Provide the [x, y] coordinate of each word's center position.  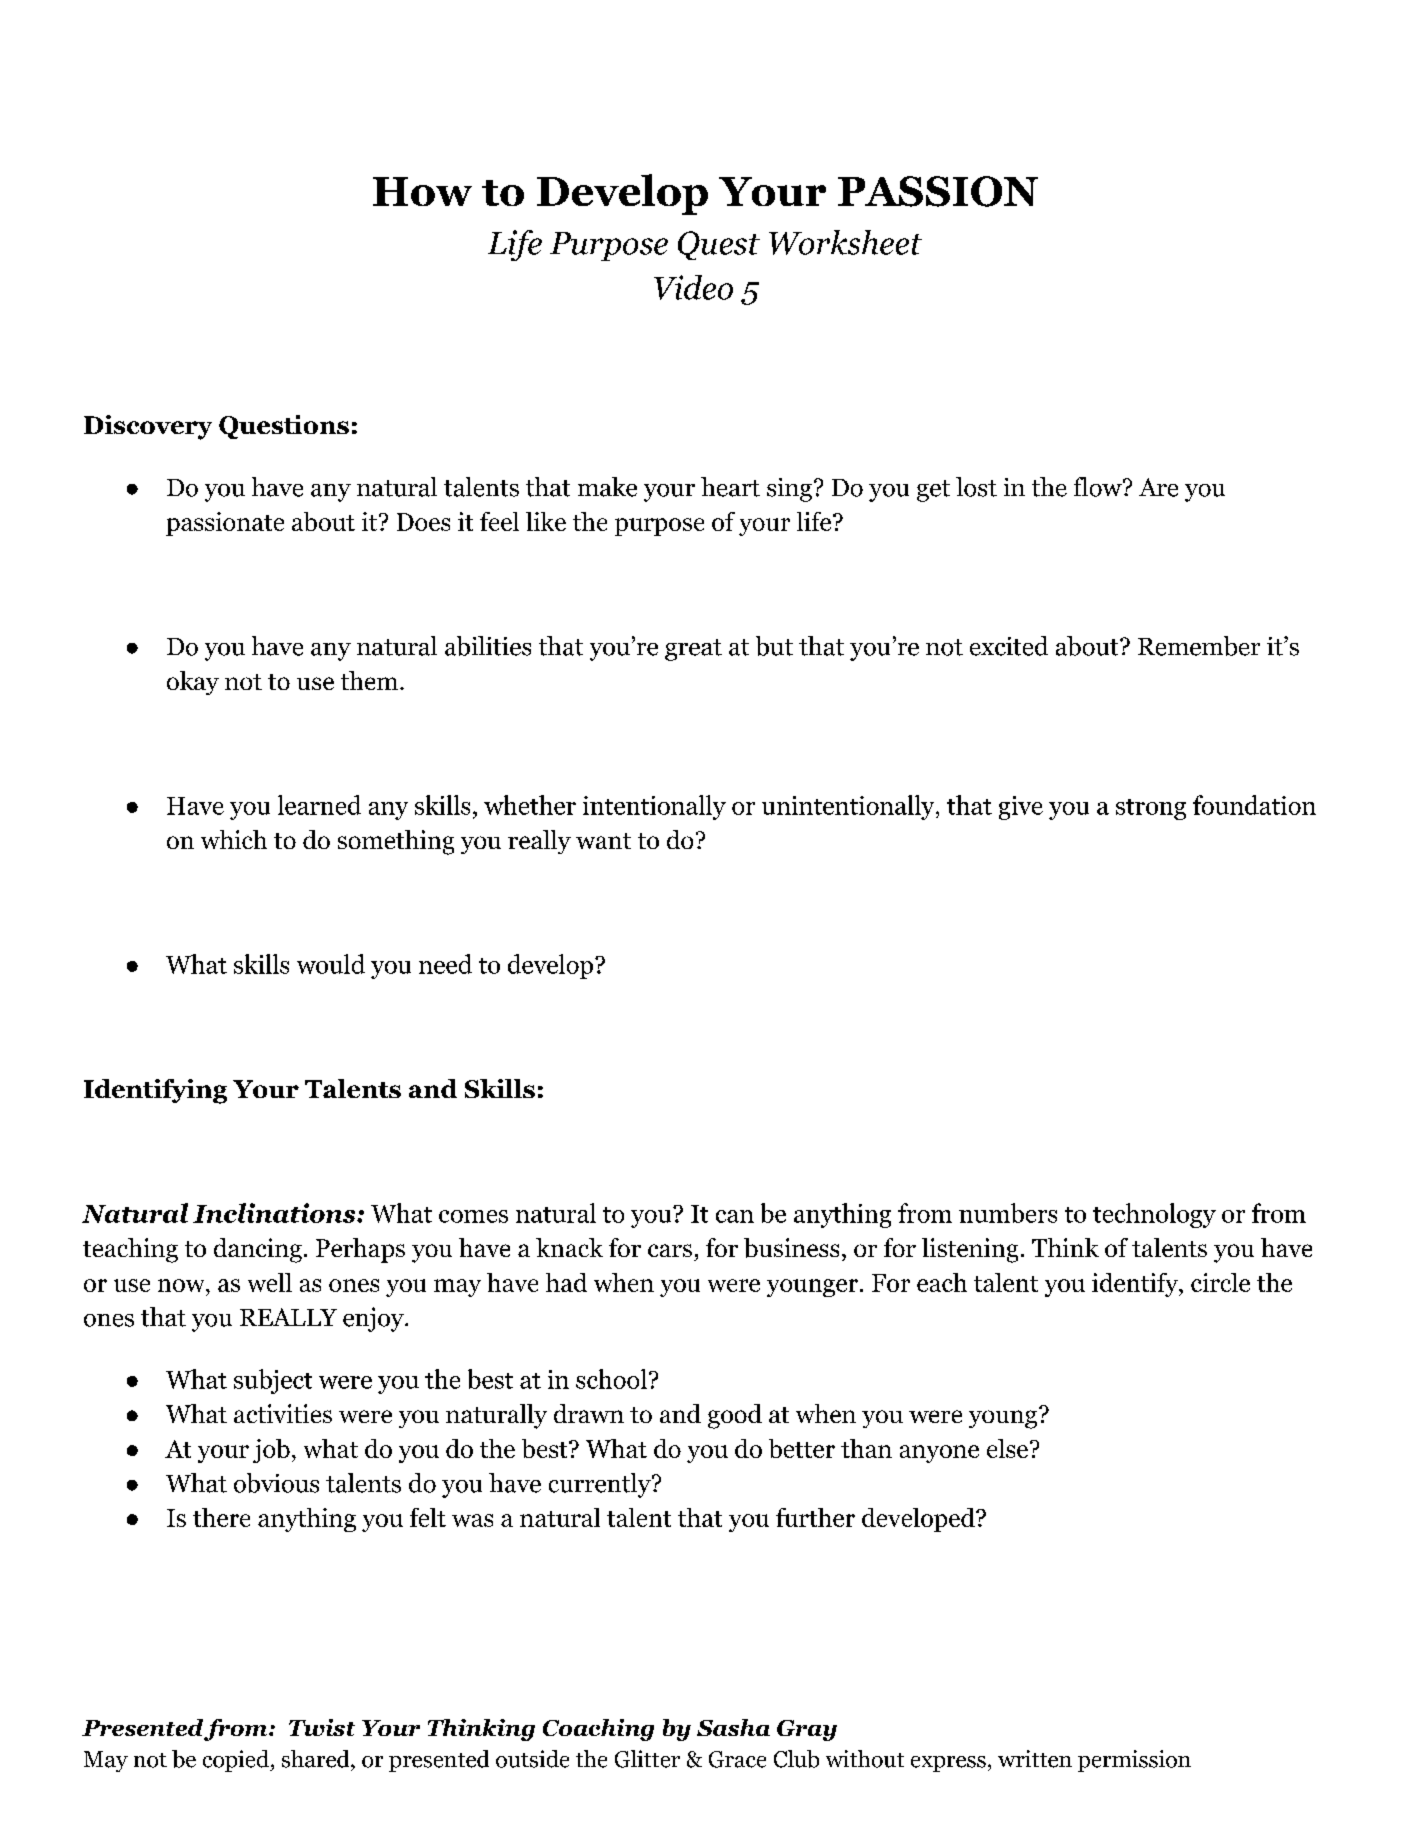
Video [693, 287]
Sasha [733, 1727]
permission [1134, 1761]
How [422, 191]
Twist [322, 1727]
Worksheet [845, 242]
